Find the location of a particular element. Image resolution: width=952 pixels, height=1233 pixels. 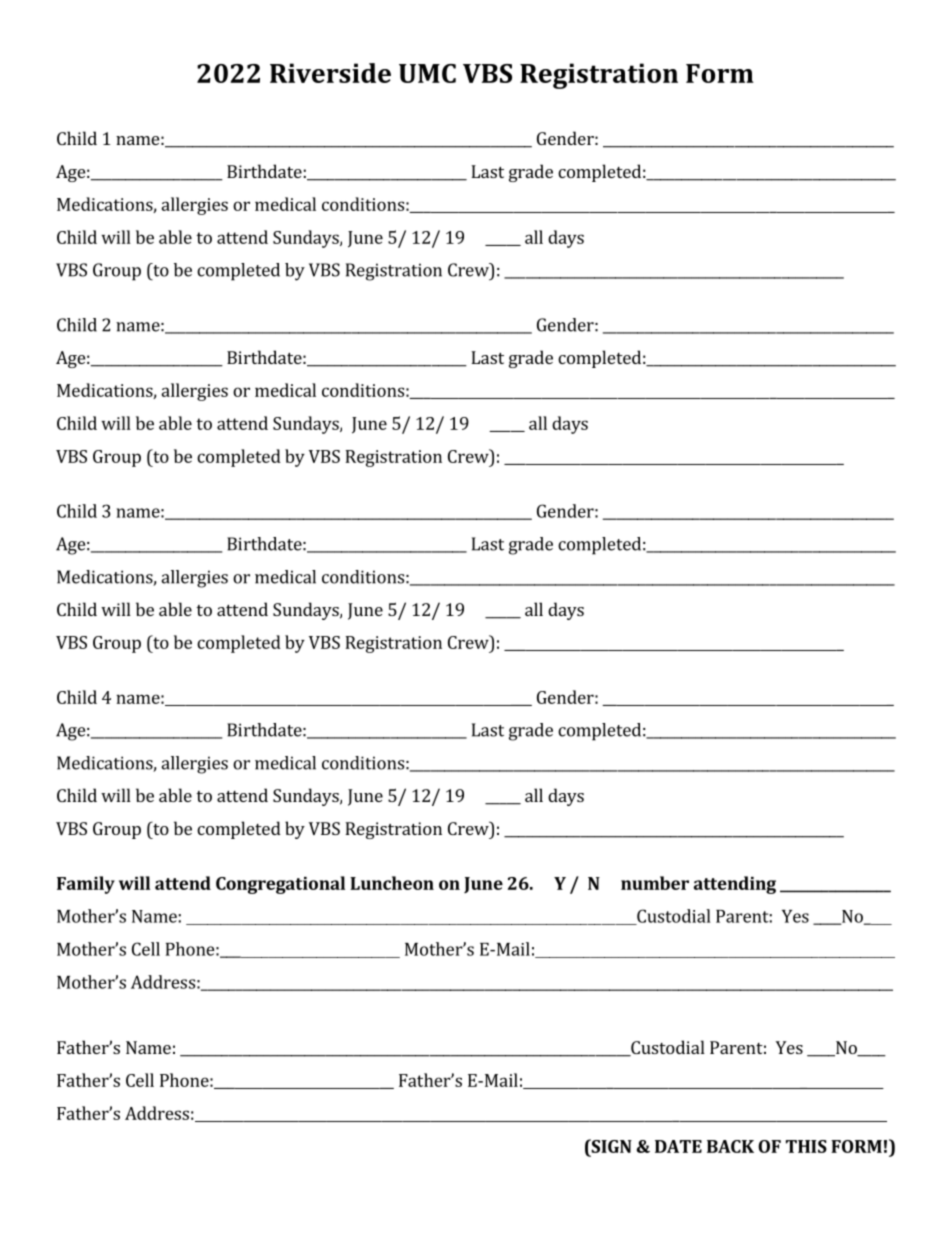

Riverside is located at coordinates (330, 73).
